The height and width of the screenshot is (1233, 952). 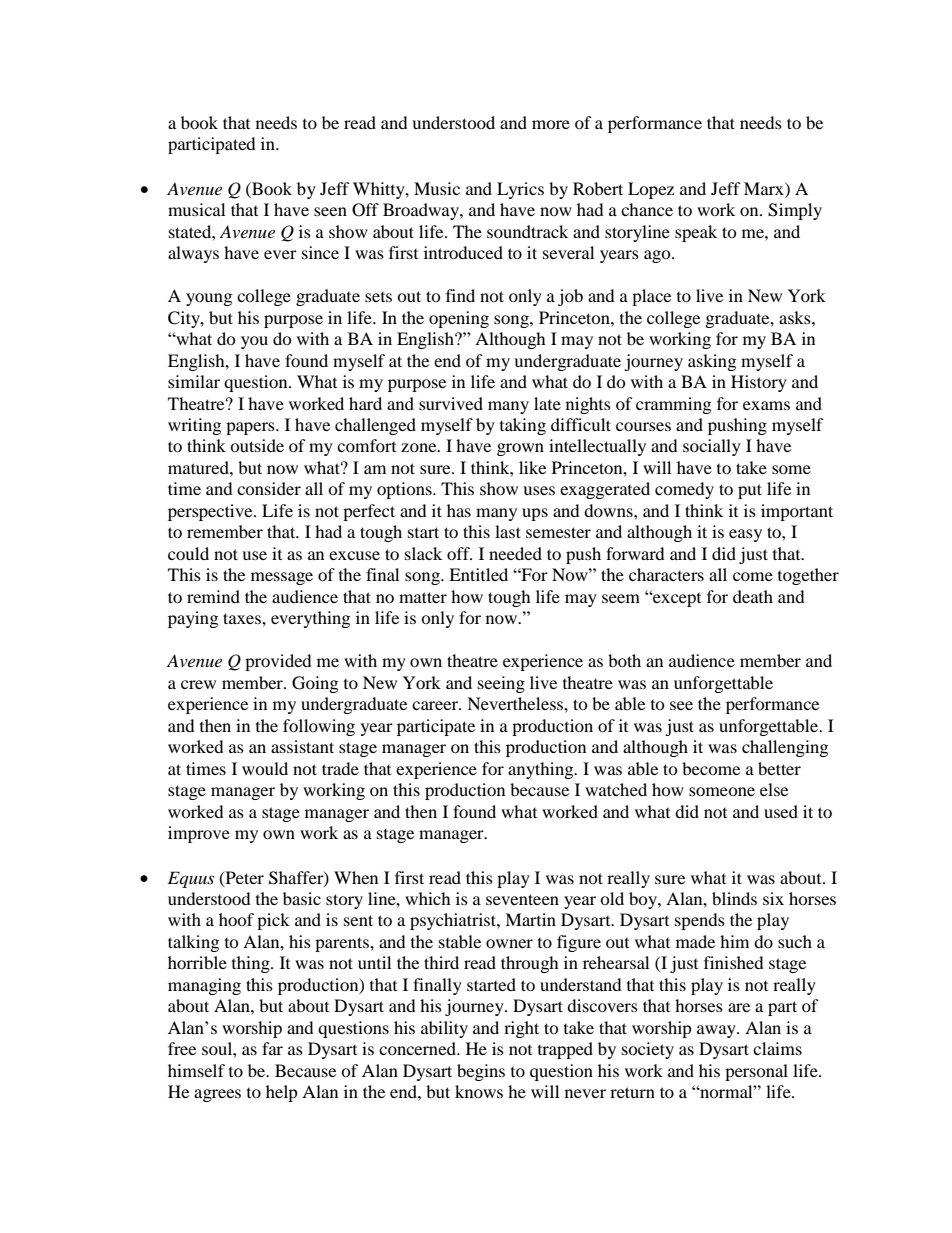 What do you see at coordinates (756, 1072) in the screenshot?
I see `personal` at bounding box center [756, 1072].
